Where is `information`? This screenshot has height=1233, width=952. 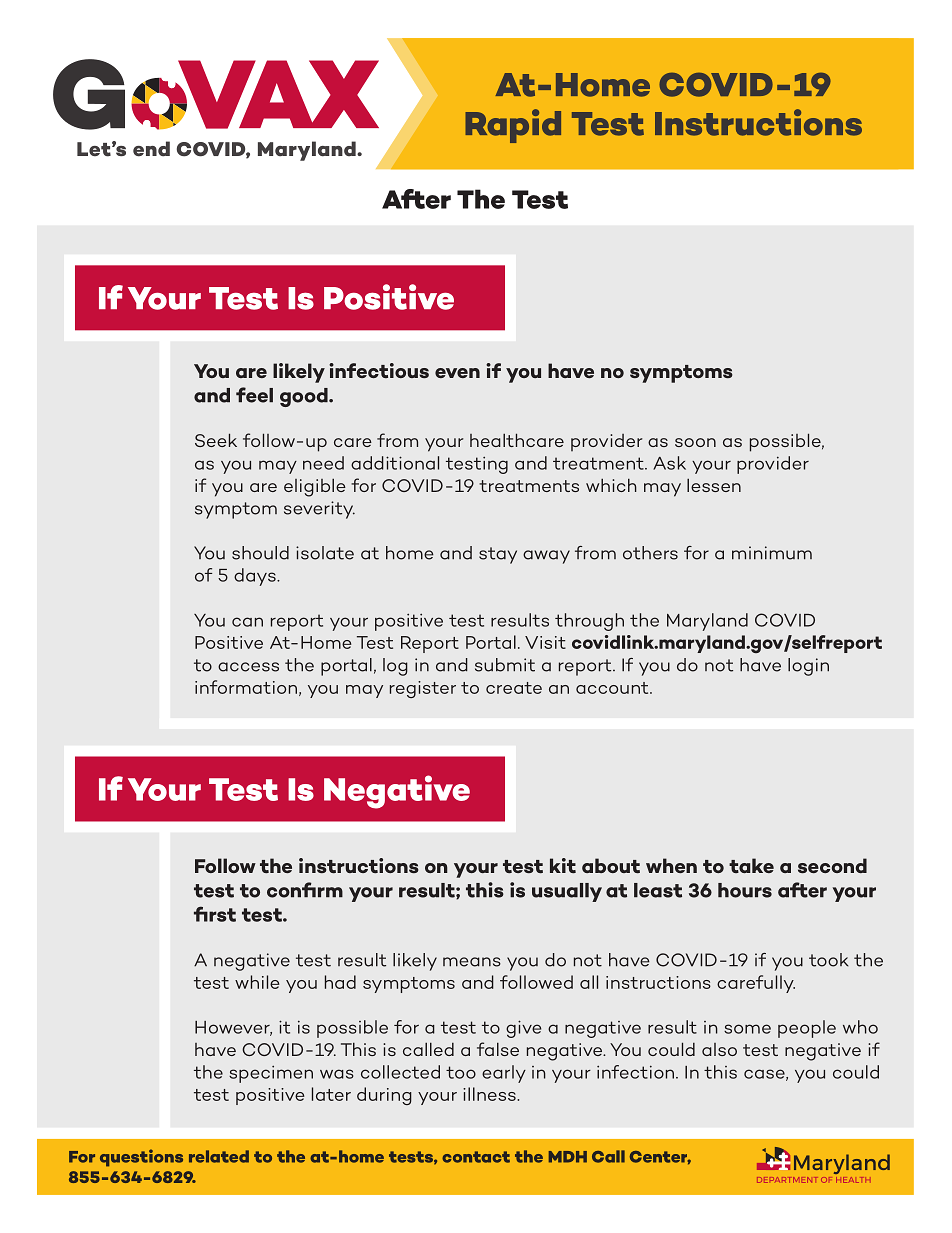 information is located at coordinates (246, 687).
